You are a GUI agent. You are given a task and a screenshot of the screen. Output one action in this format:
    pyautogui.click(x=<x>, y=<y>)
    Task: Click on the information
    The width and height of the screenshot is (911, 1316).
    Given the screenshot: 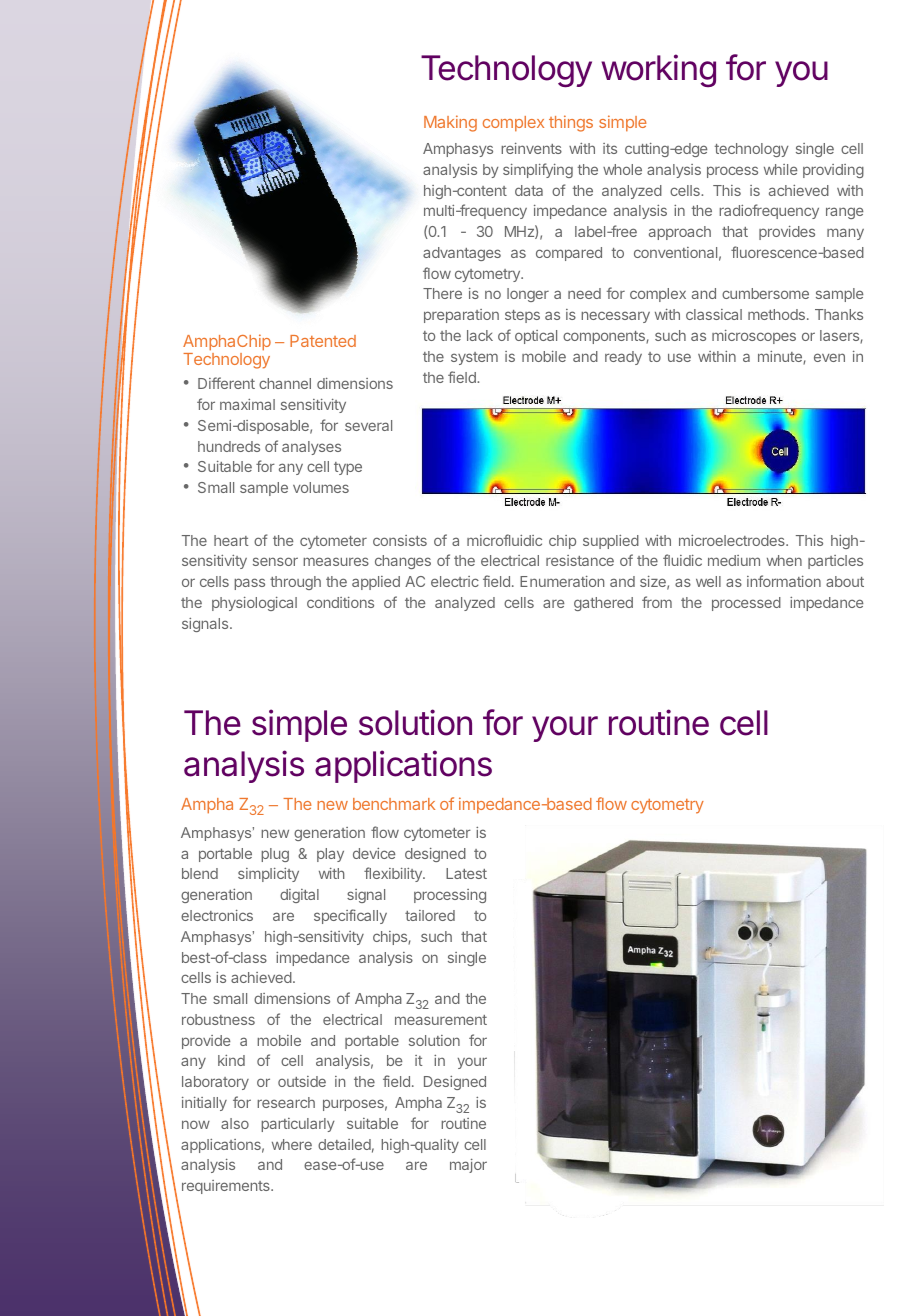 What is the action you would take?
    pyautogui.click(x=784, y=581)
